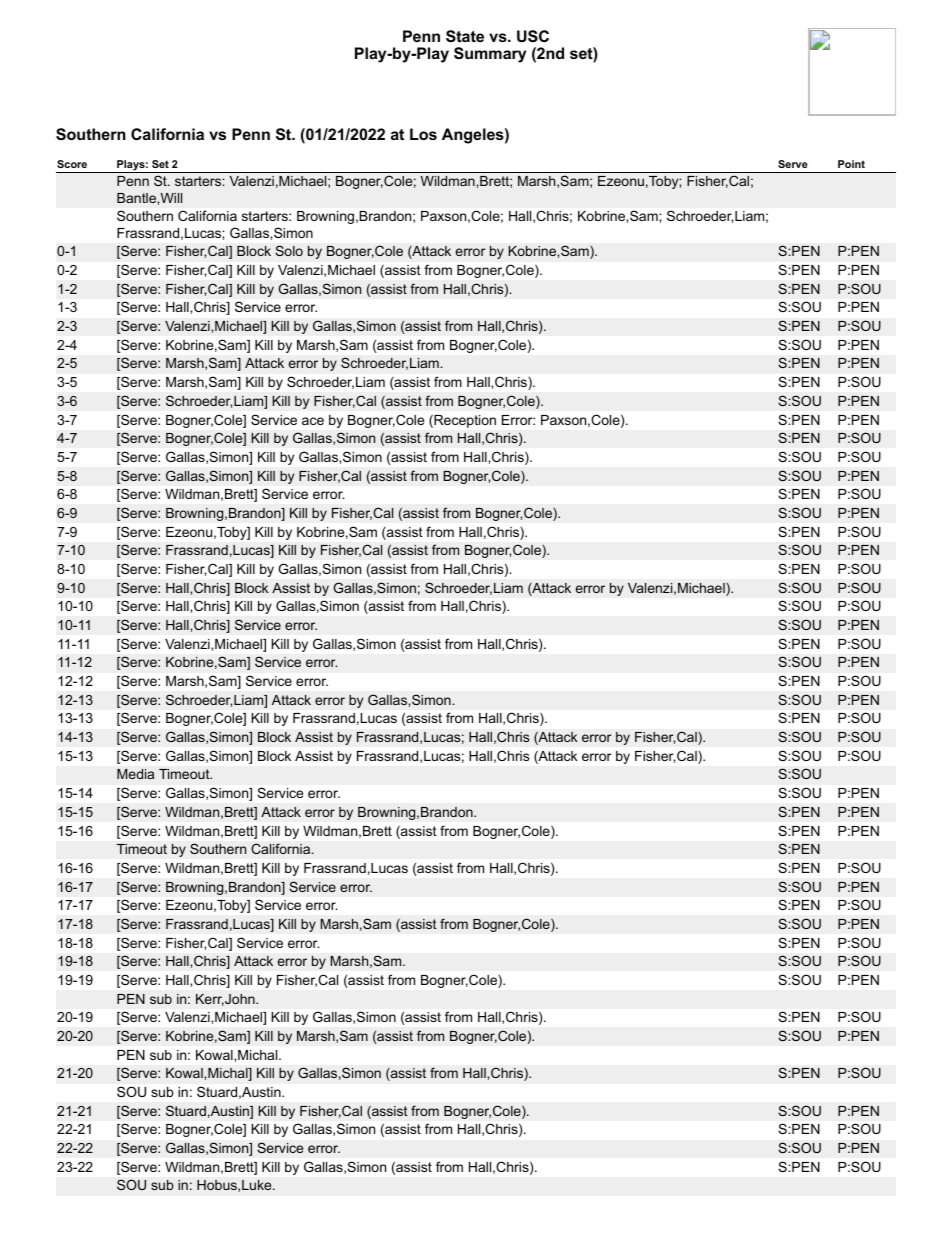 This screenshot has height=1233, width=952. What do you see at coordinates (851, 164) in the screenshot?
I see `Point` at bounding box center [851, 164].
